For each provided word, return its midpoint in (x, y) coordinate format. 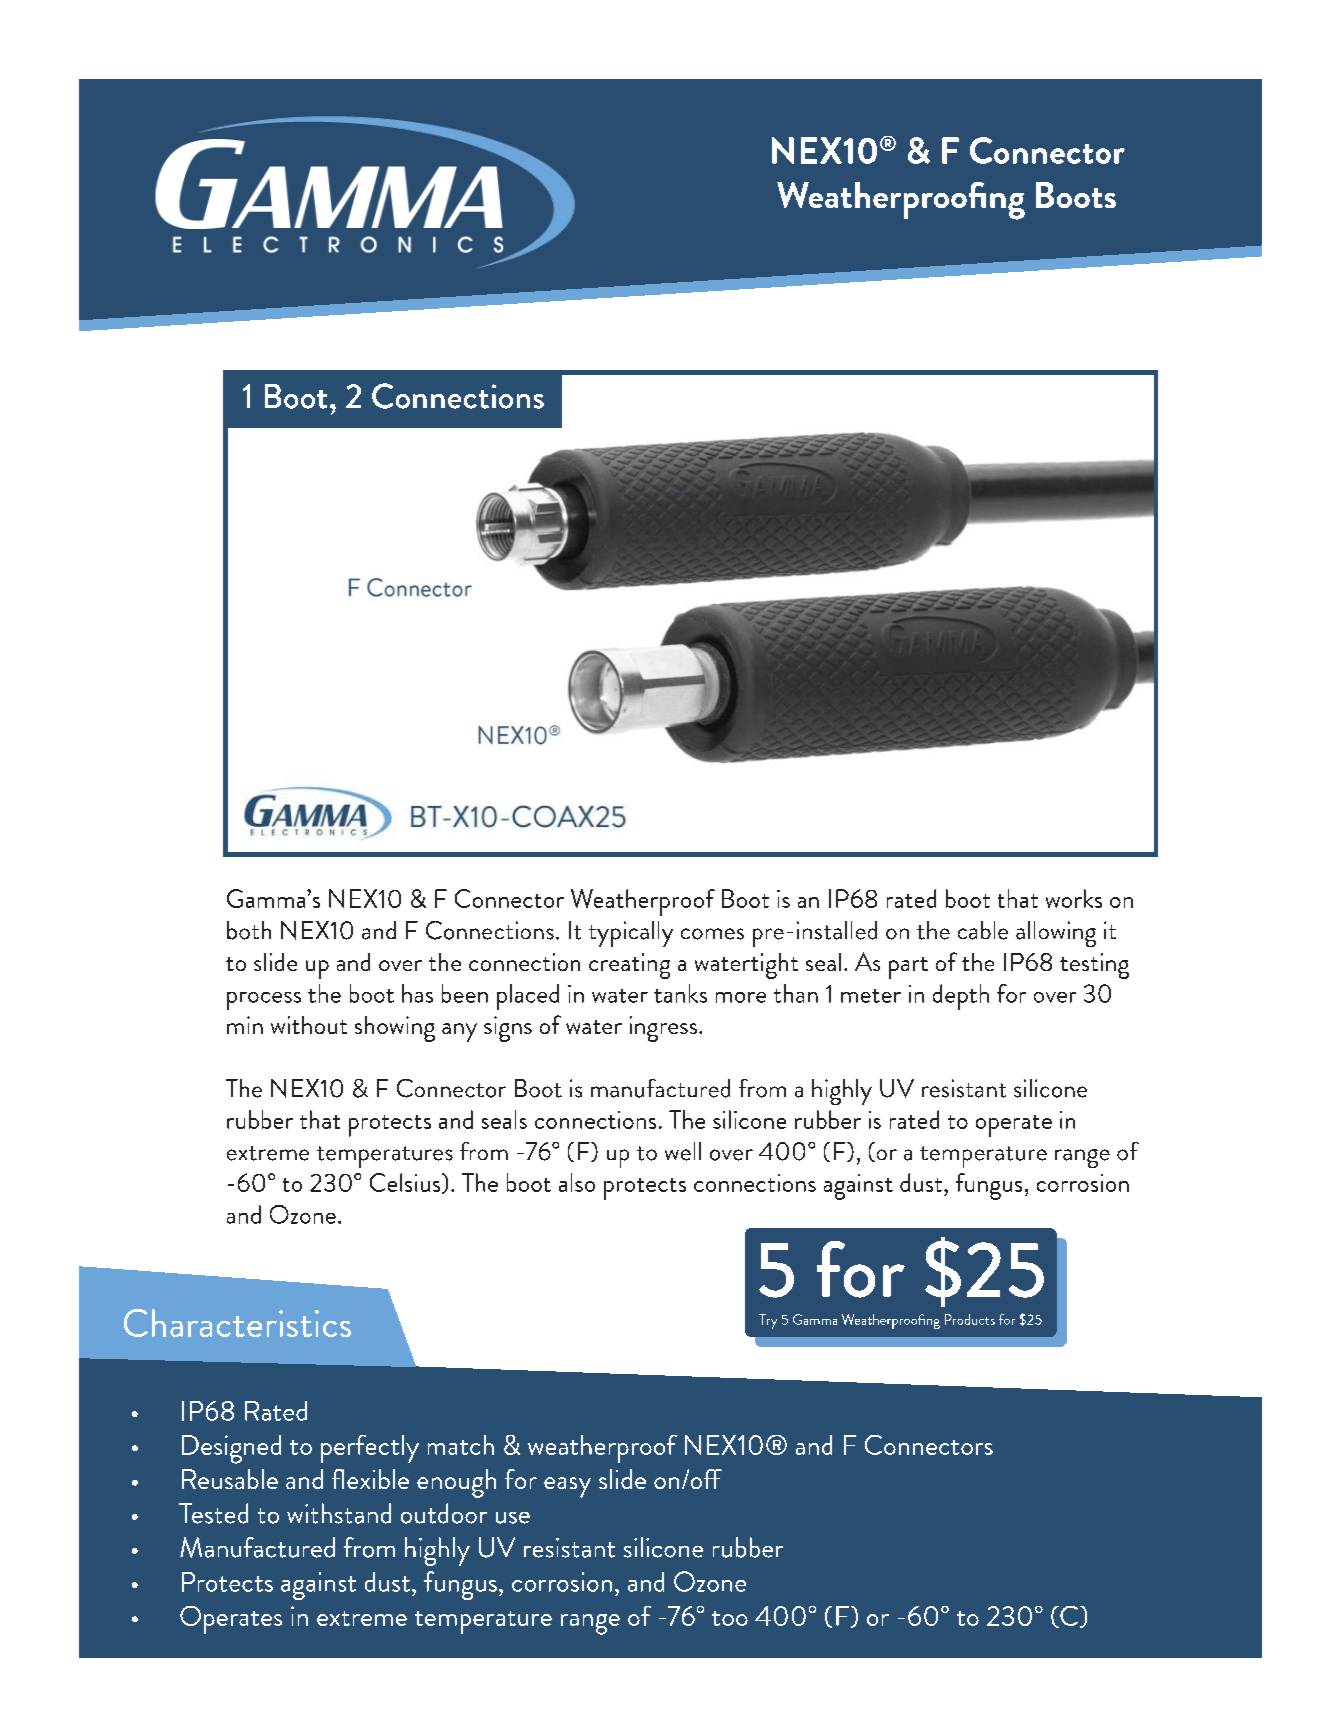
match (461, 1445)
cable (983, 930)
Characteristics (237, 1323)
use (513, 1518)
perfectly (370, 1449)
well (683, 1151)
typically (631, 934)
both (249, 930)
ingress (665, 1029)
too (730, 1618)
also (577, 1182)
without (309, 1025)
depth (961, 997)
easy (567, 1487)
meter (871, 996)
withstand (339, 1513)
